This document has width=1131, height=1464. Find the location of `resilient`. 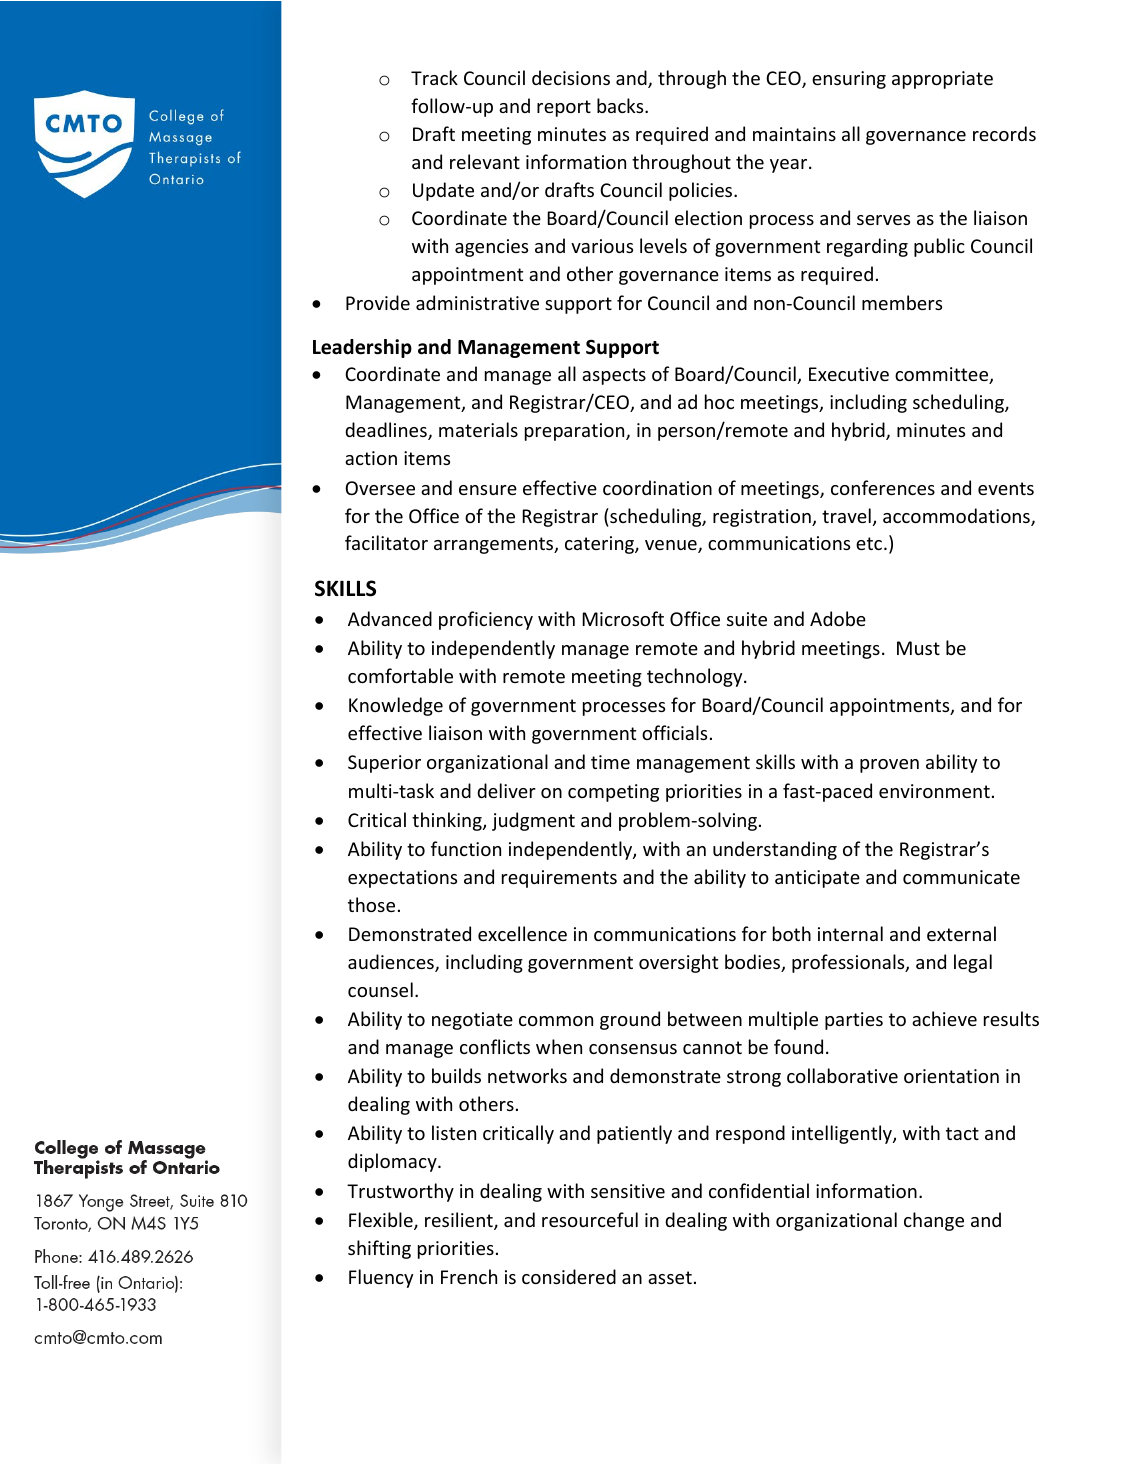

resilient is located at coordinates (460, 1221).
